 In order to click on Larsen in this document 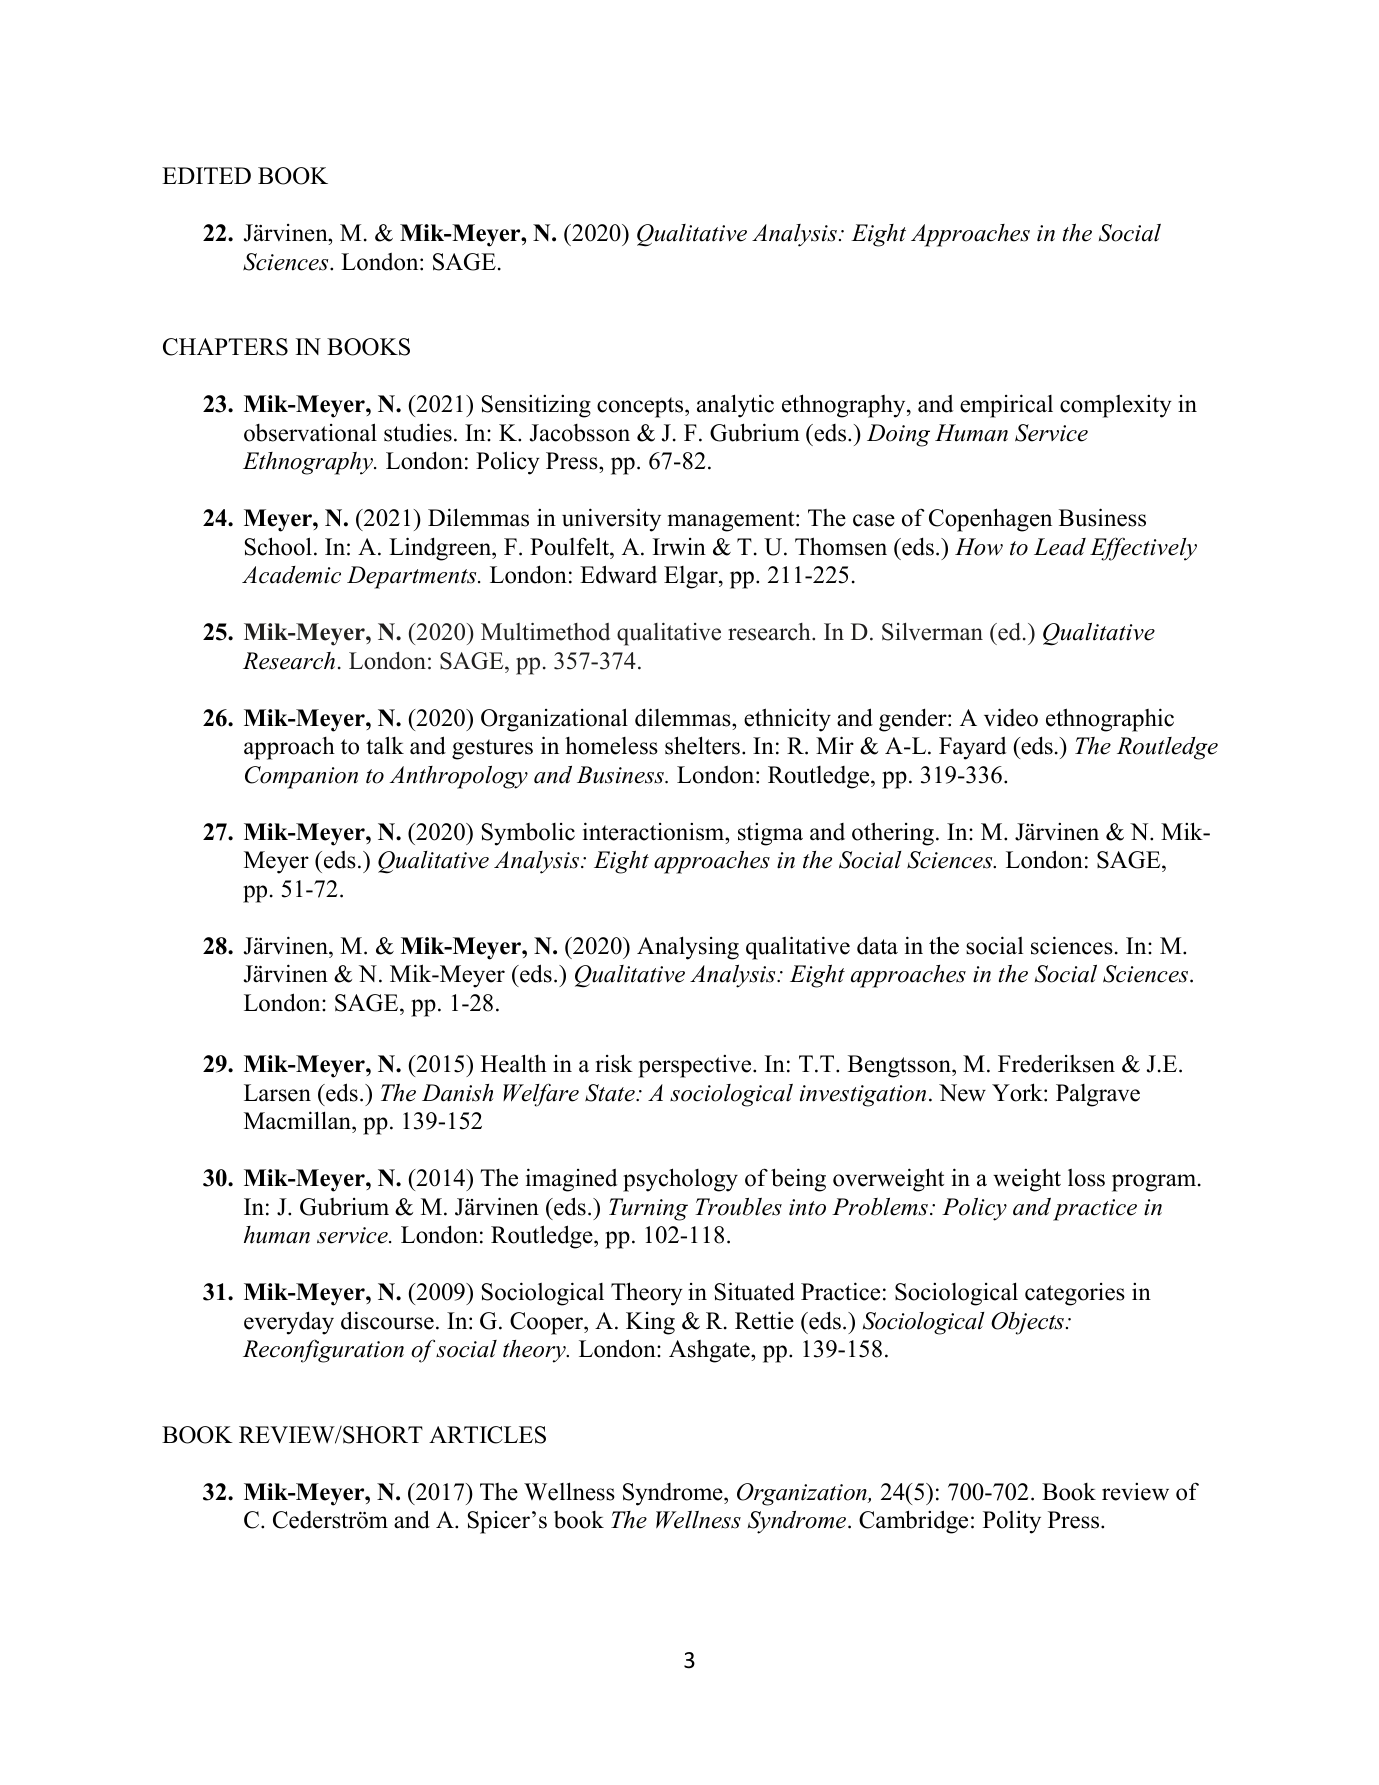, I will do `click(277, 1093)`.
